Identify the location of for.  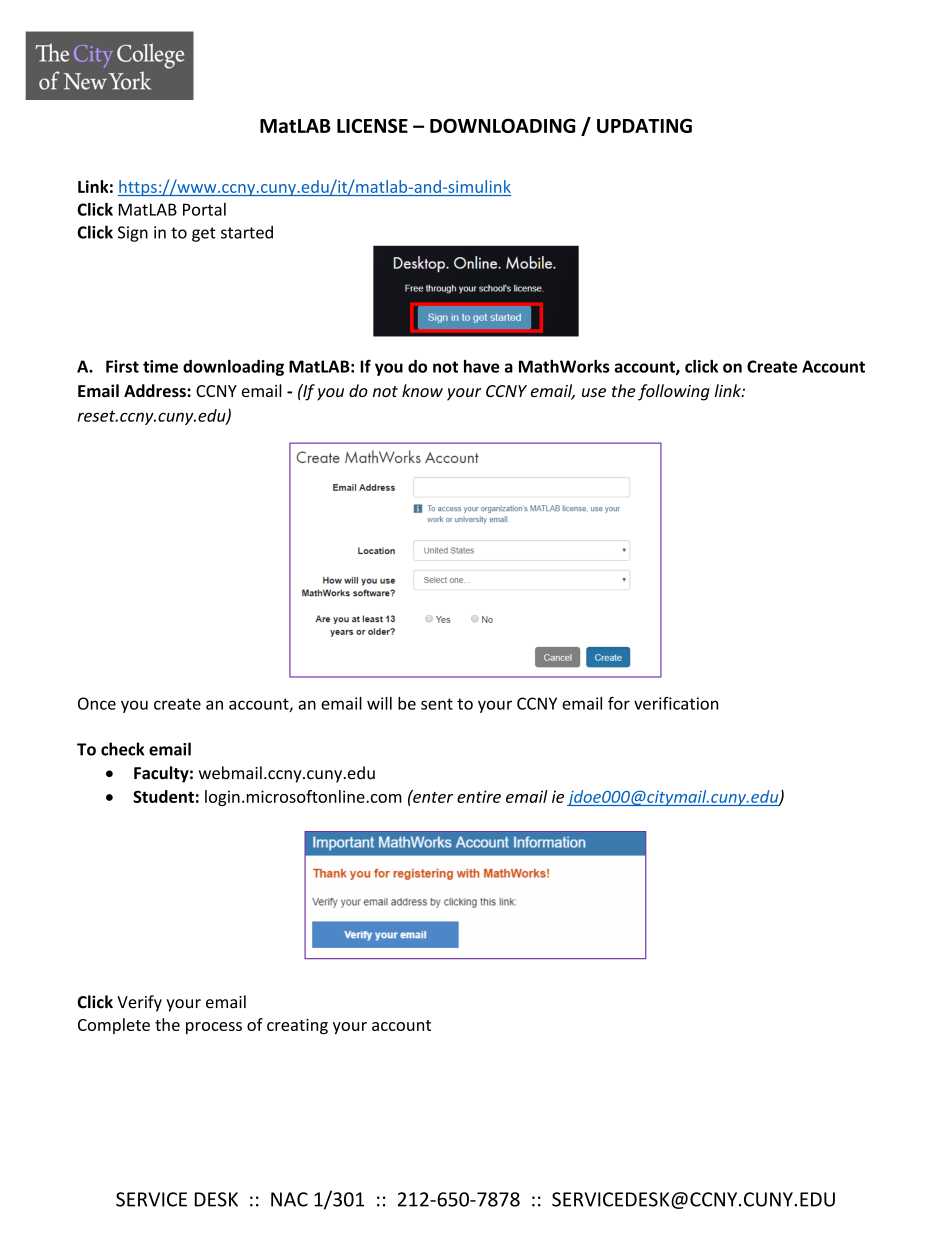
(619, 703).
